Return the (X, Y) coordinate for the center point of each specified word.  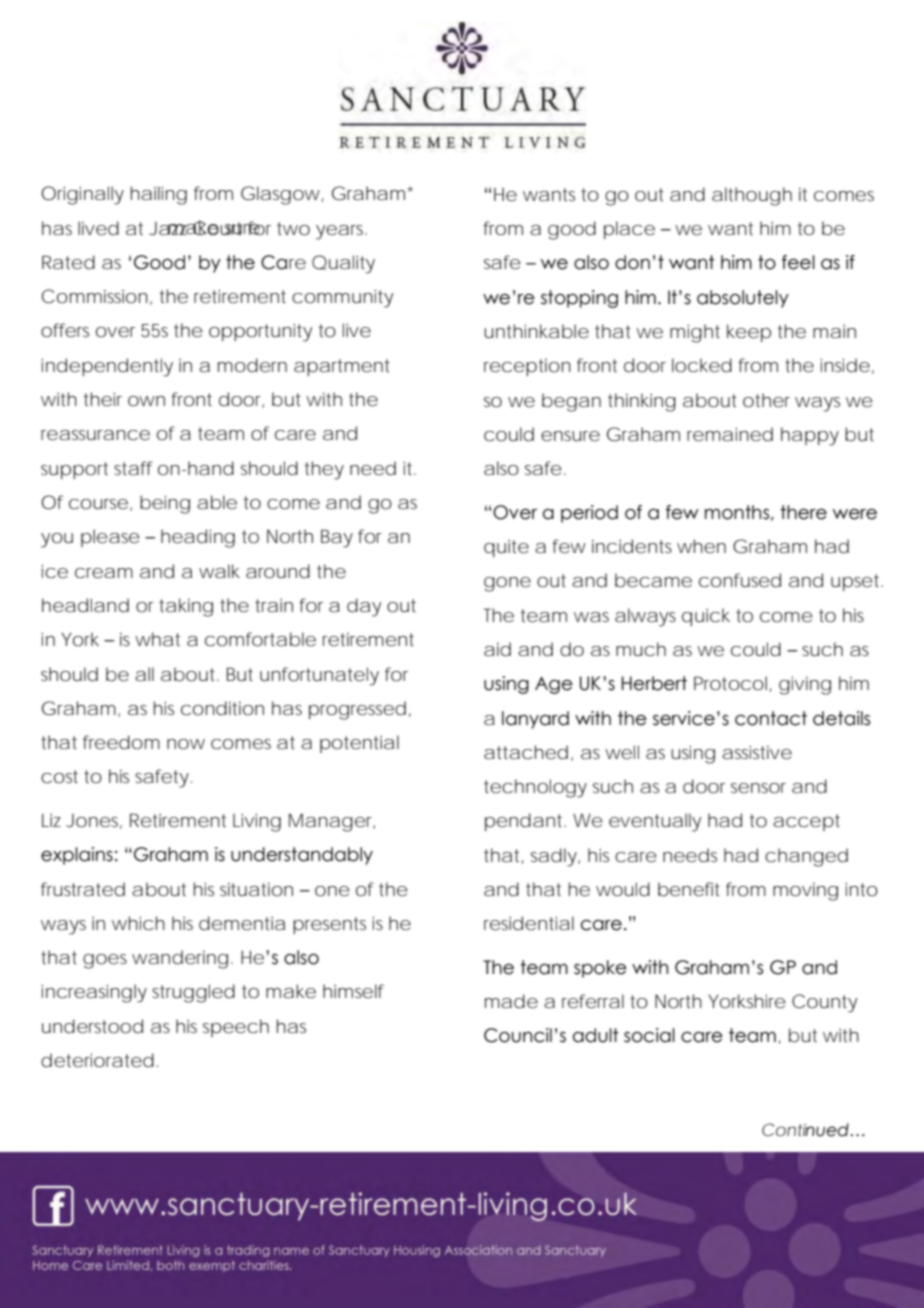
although (752, 196)
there (803, 512)
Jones (94, 821)
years (341, 232)
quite (506, 548)
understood (92, 1026)
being (165, 504)
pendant (525, 822)
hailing (159, 195)
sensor (758, 788)
